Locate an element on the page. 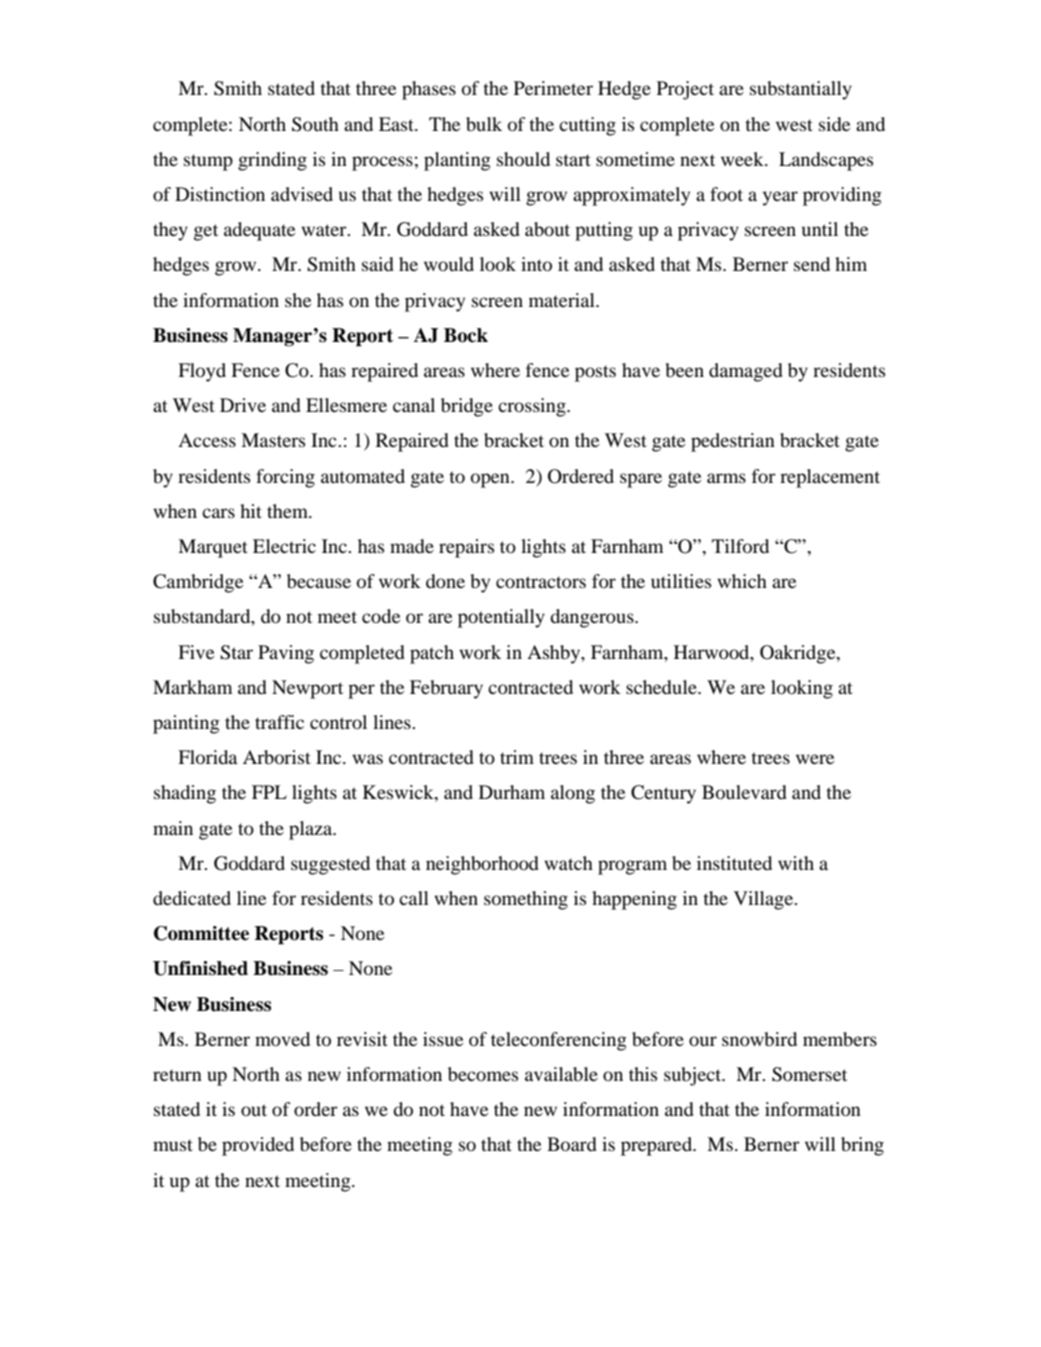 This document has height=1347, width=1041. potentially is located at coordinates (501, 618).
